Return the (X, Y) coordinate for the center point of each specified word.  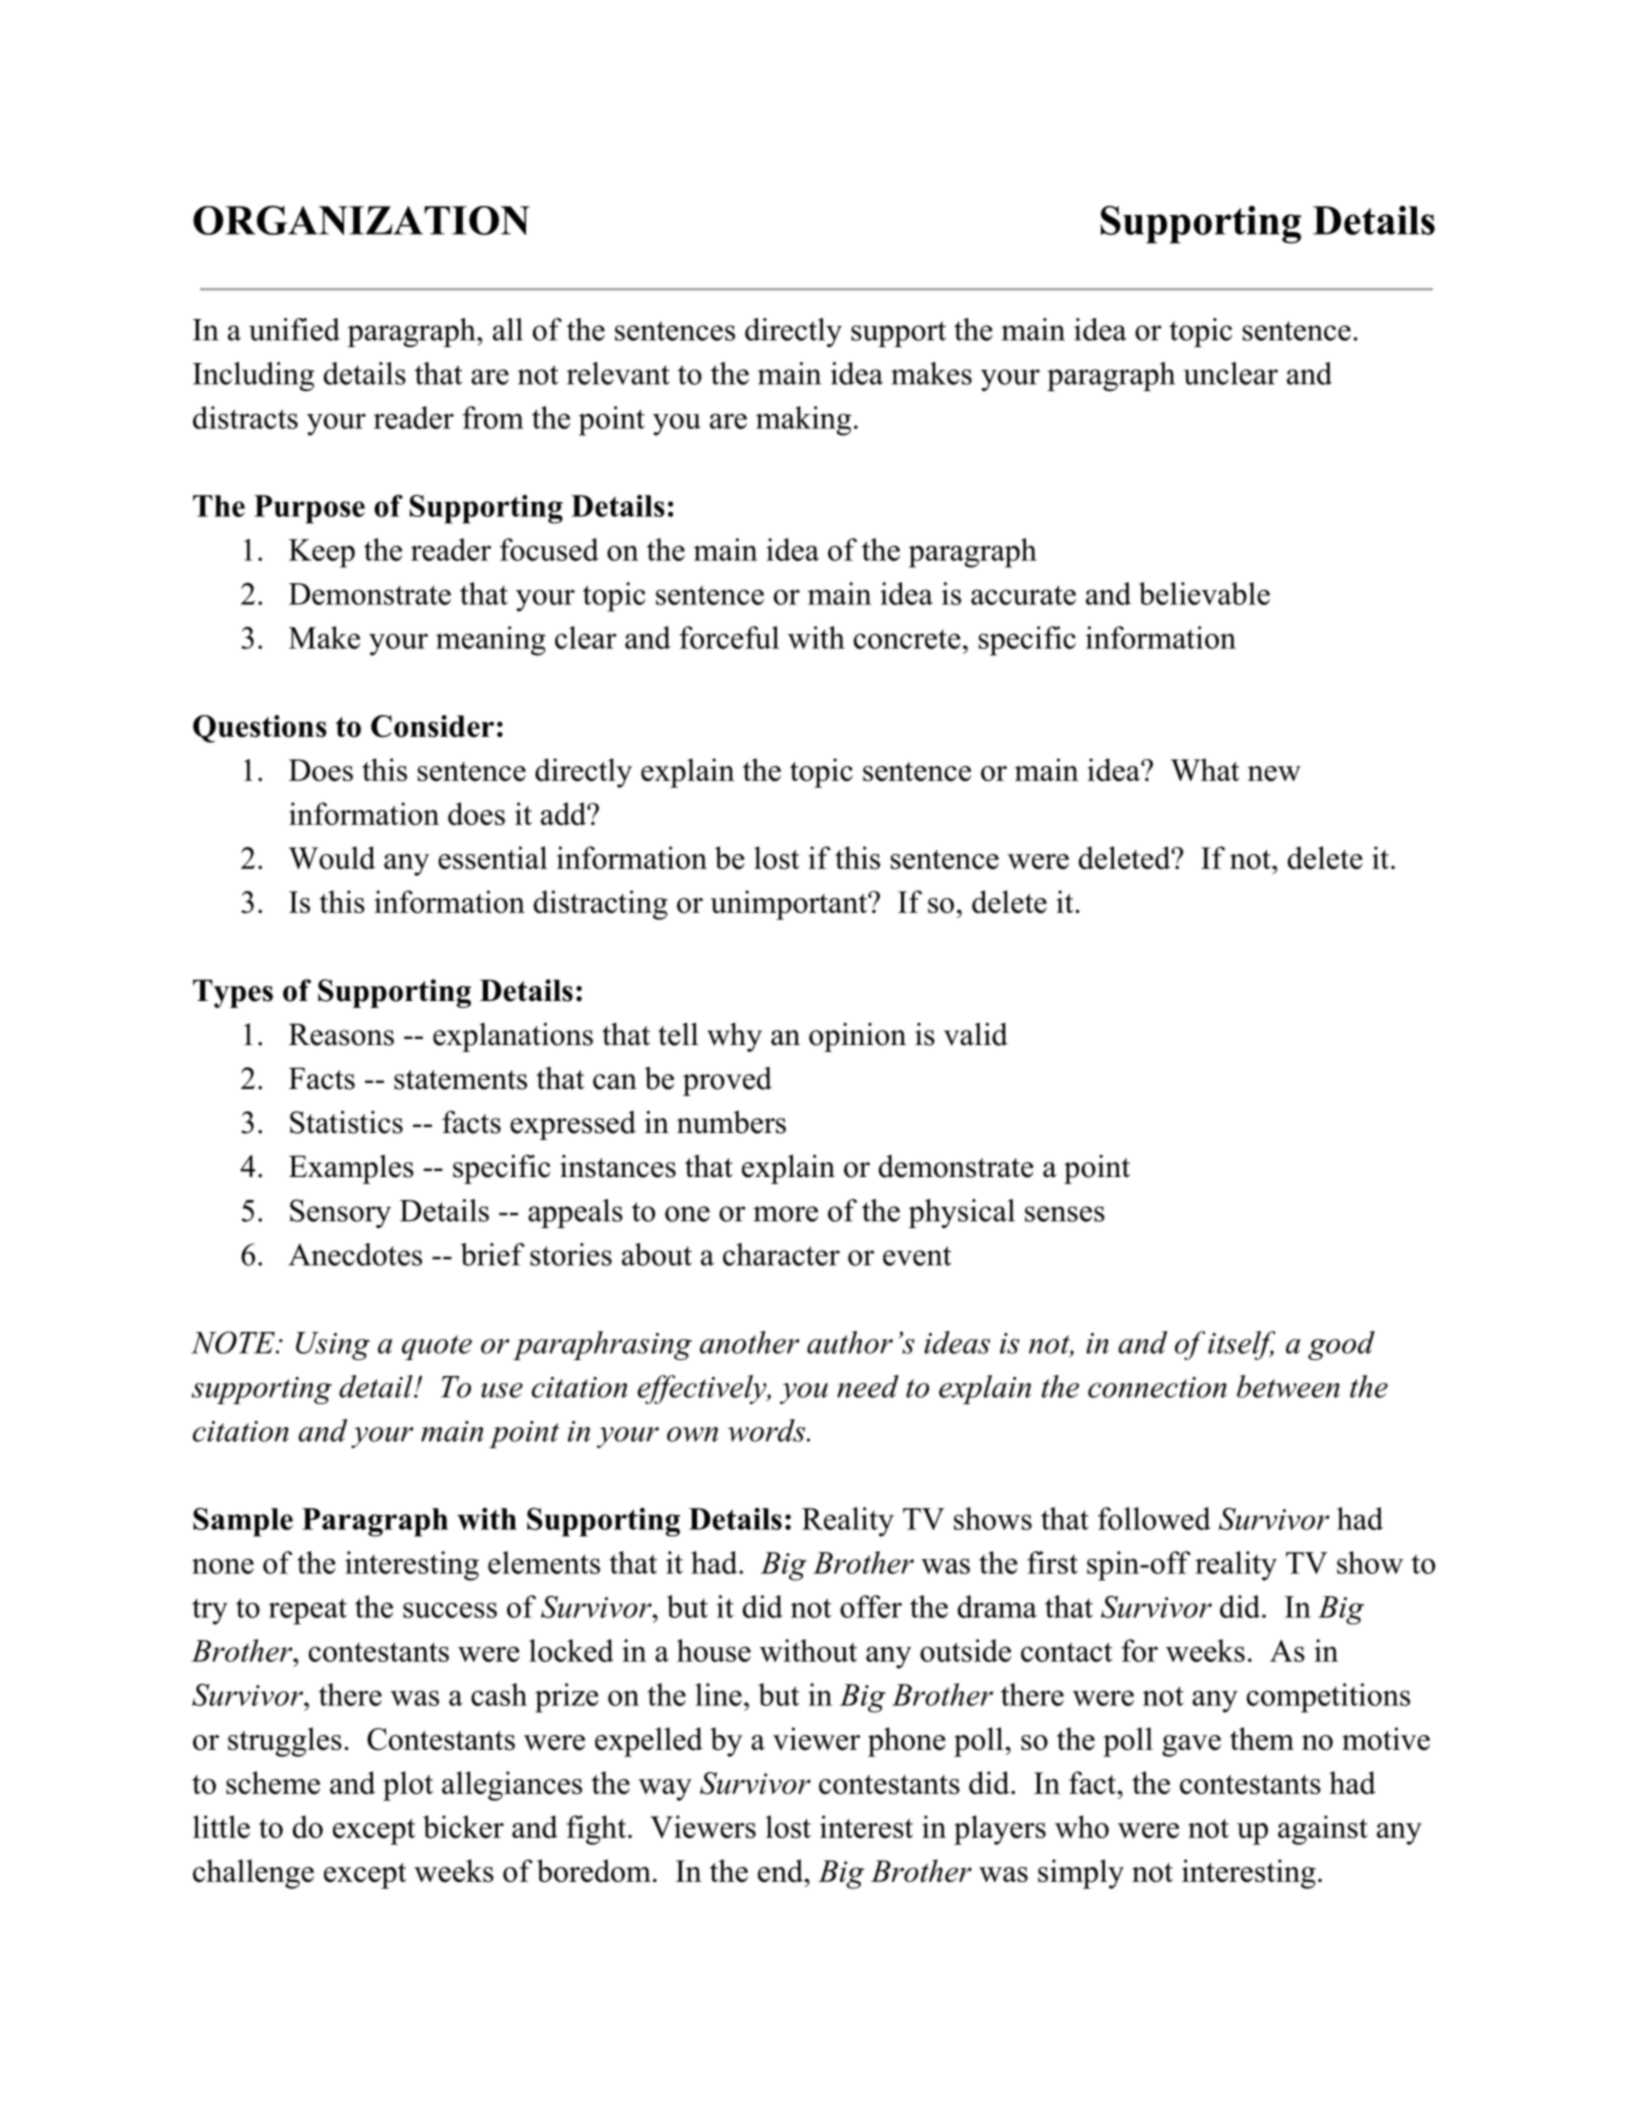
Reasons (341, 1034)
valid (976, 1034)
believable (1204, 593)
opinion (857, 1037)
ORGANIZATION (361, 220)
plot (408, 1786)
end (781, 1870)
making (803, 421)
